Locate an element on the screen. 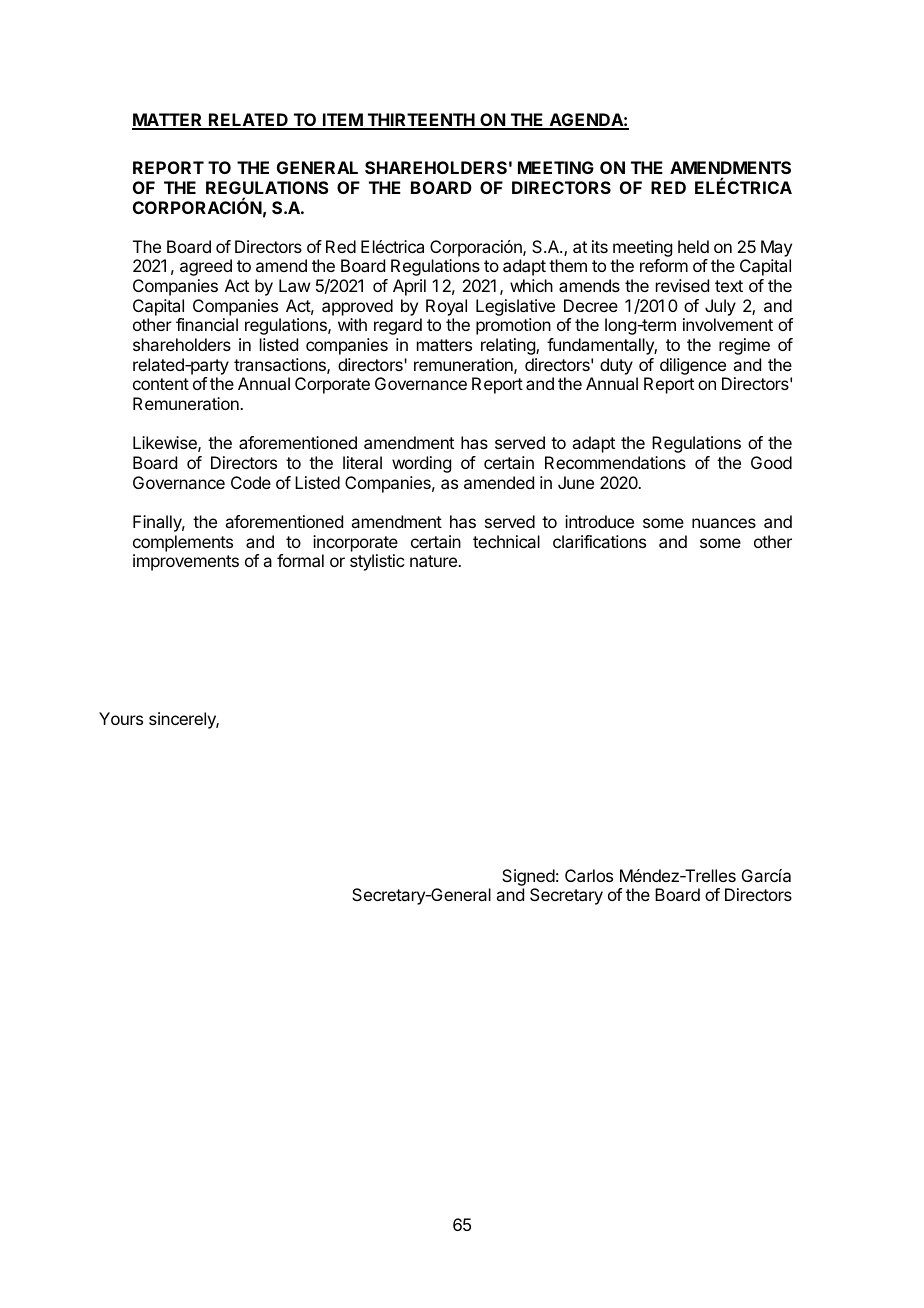  improvements is located at coordinates (186, 562).
